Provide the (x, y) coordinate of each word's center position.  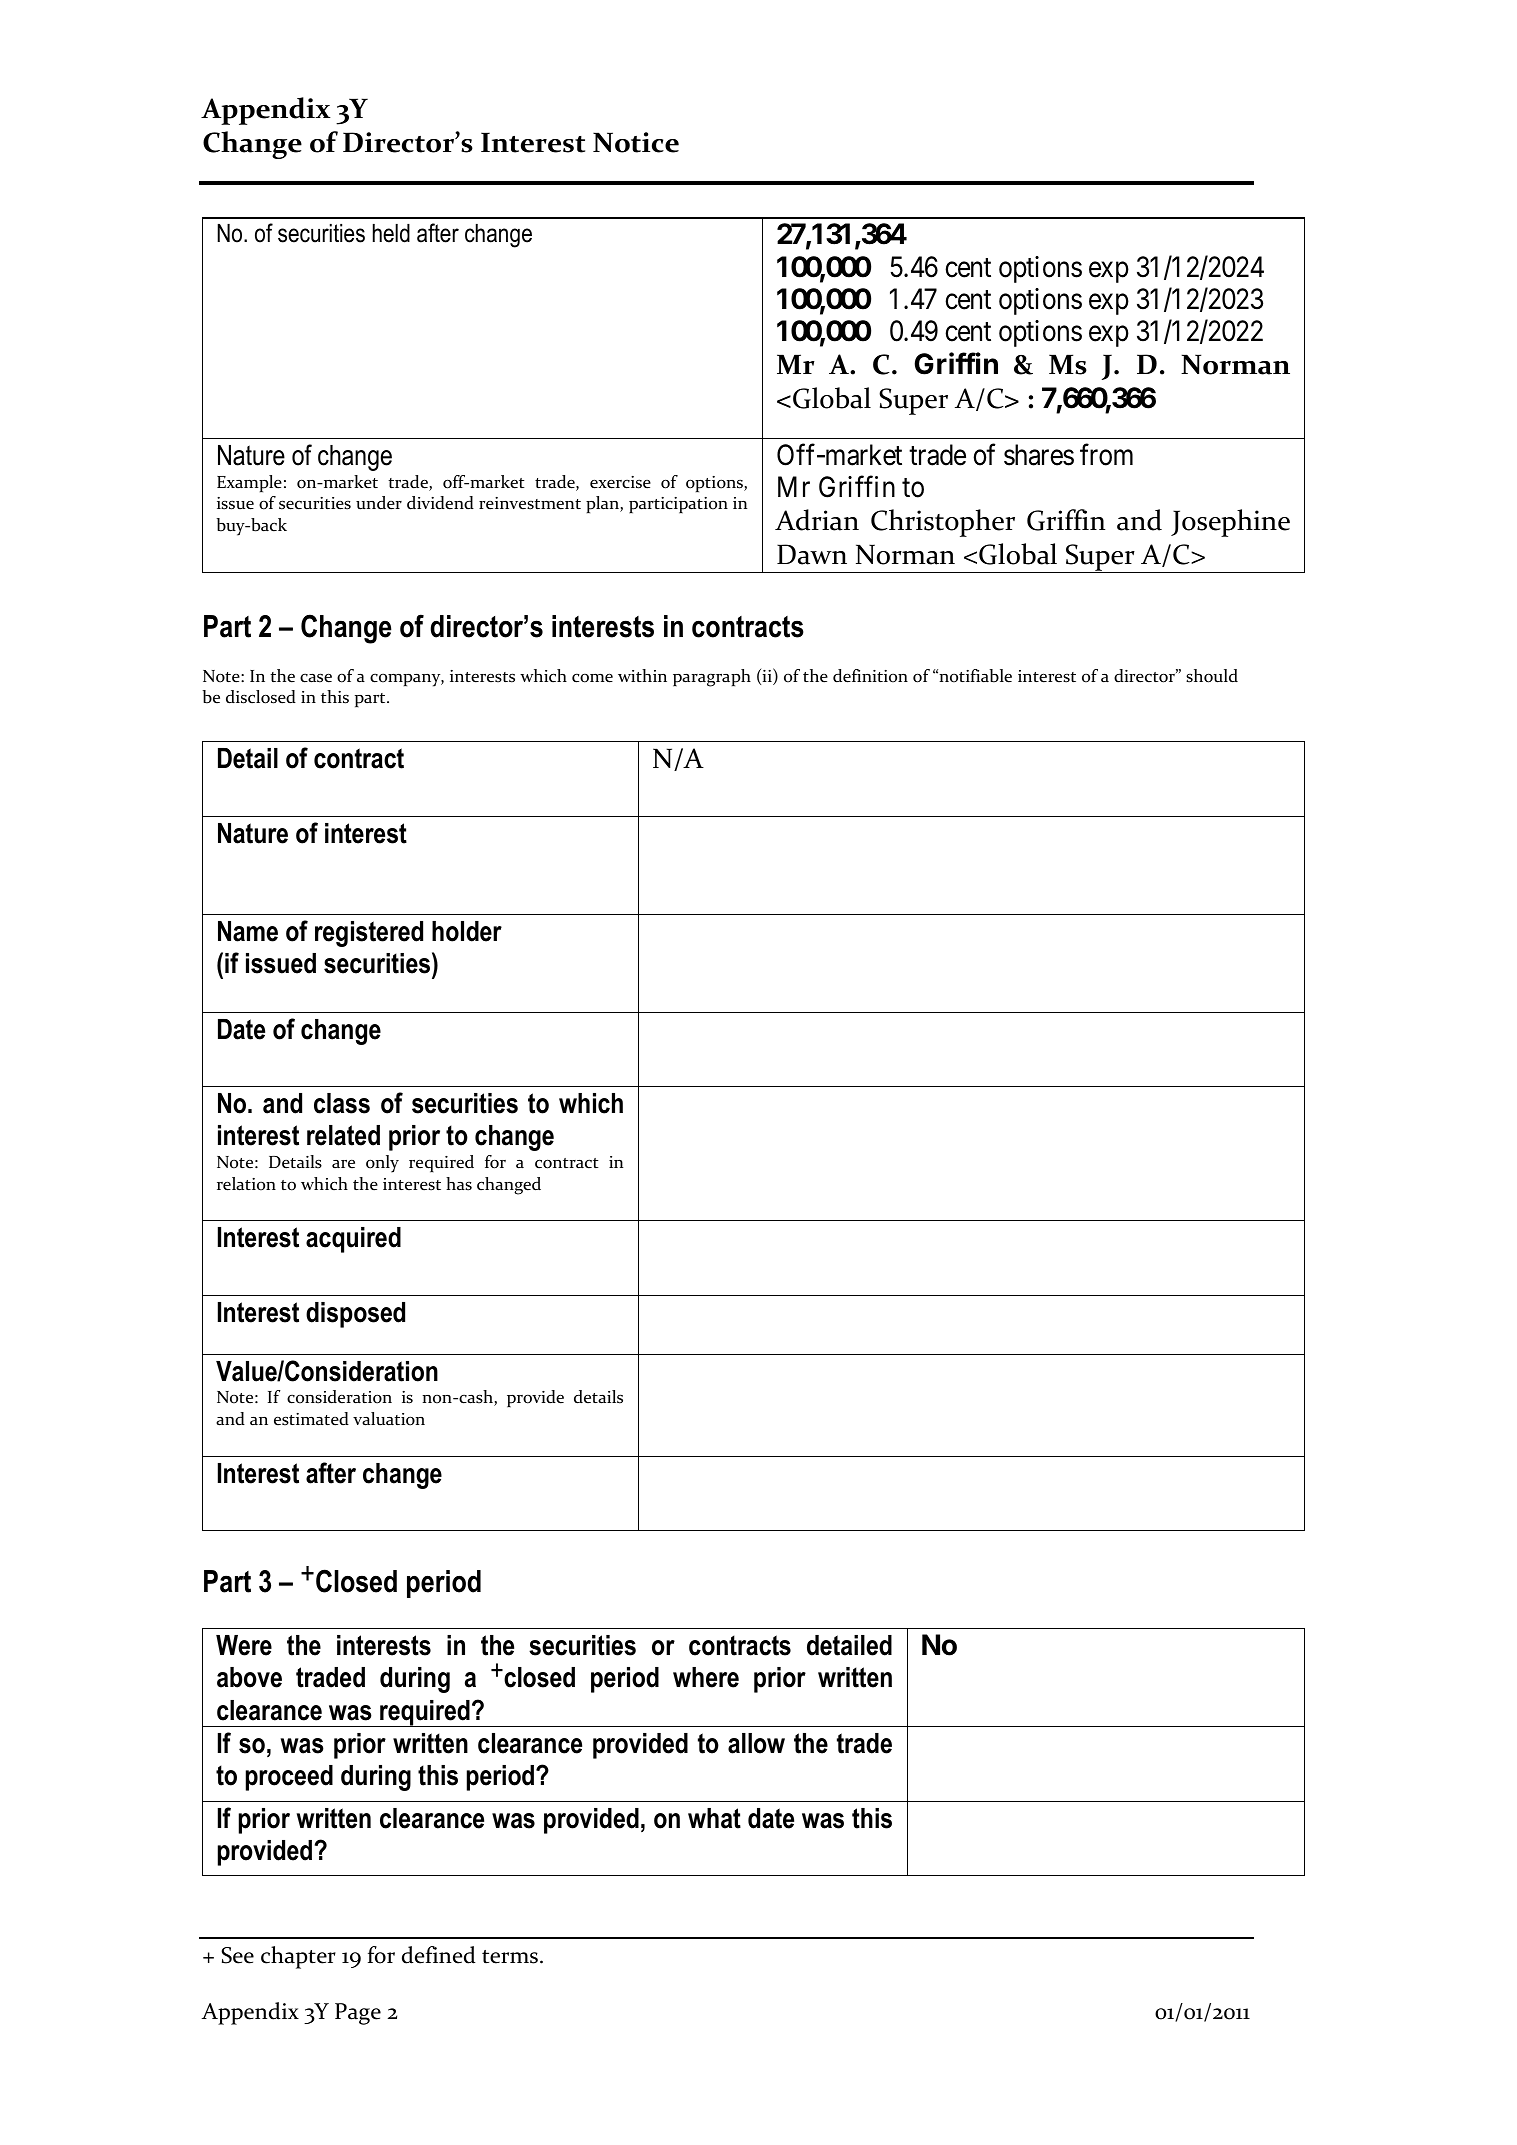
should (1212, 676)
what (714, 1818)
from (1106, 455)
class (342, 1103)
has (459, 1184)
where (706, 1677)
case (316, 678)
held (391, 233)
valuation (389, 1419)
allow (756, 1743)
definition (870, 676)
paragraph (712, 678)
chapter (298, 1957)
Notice (636, 142)
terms (510, 1957)
